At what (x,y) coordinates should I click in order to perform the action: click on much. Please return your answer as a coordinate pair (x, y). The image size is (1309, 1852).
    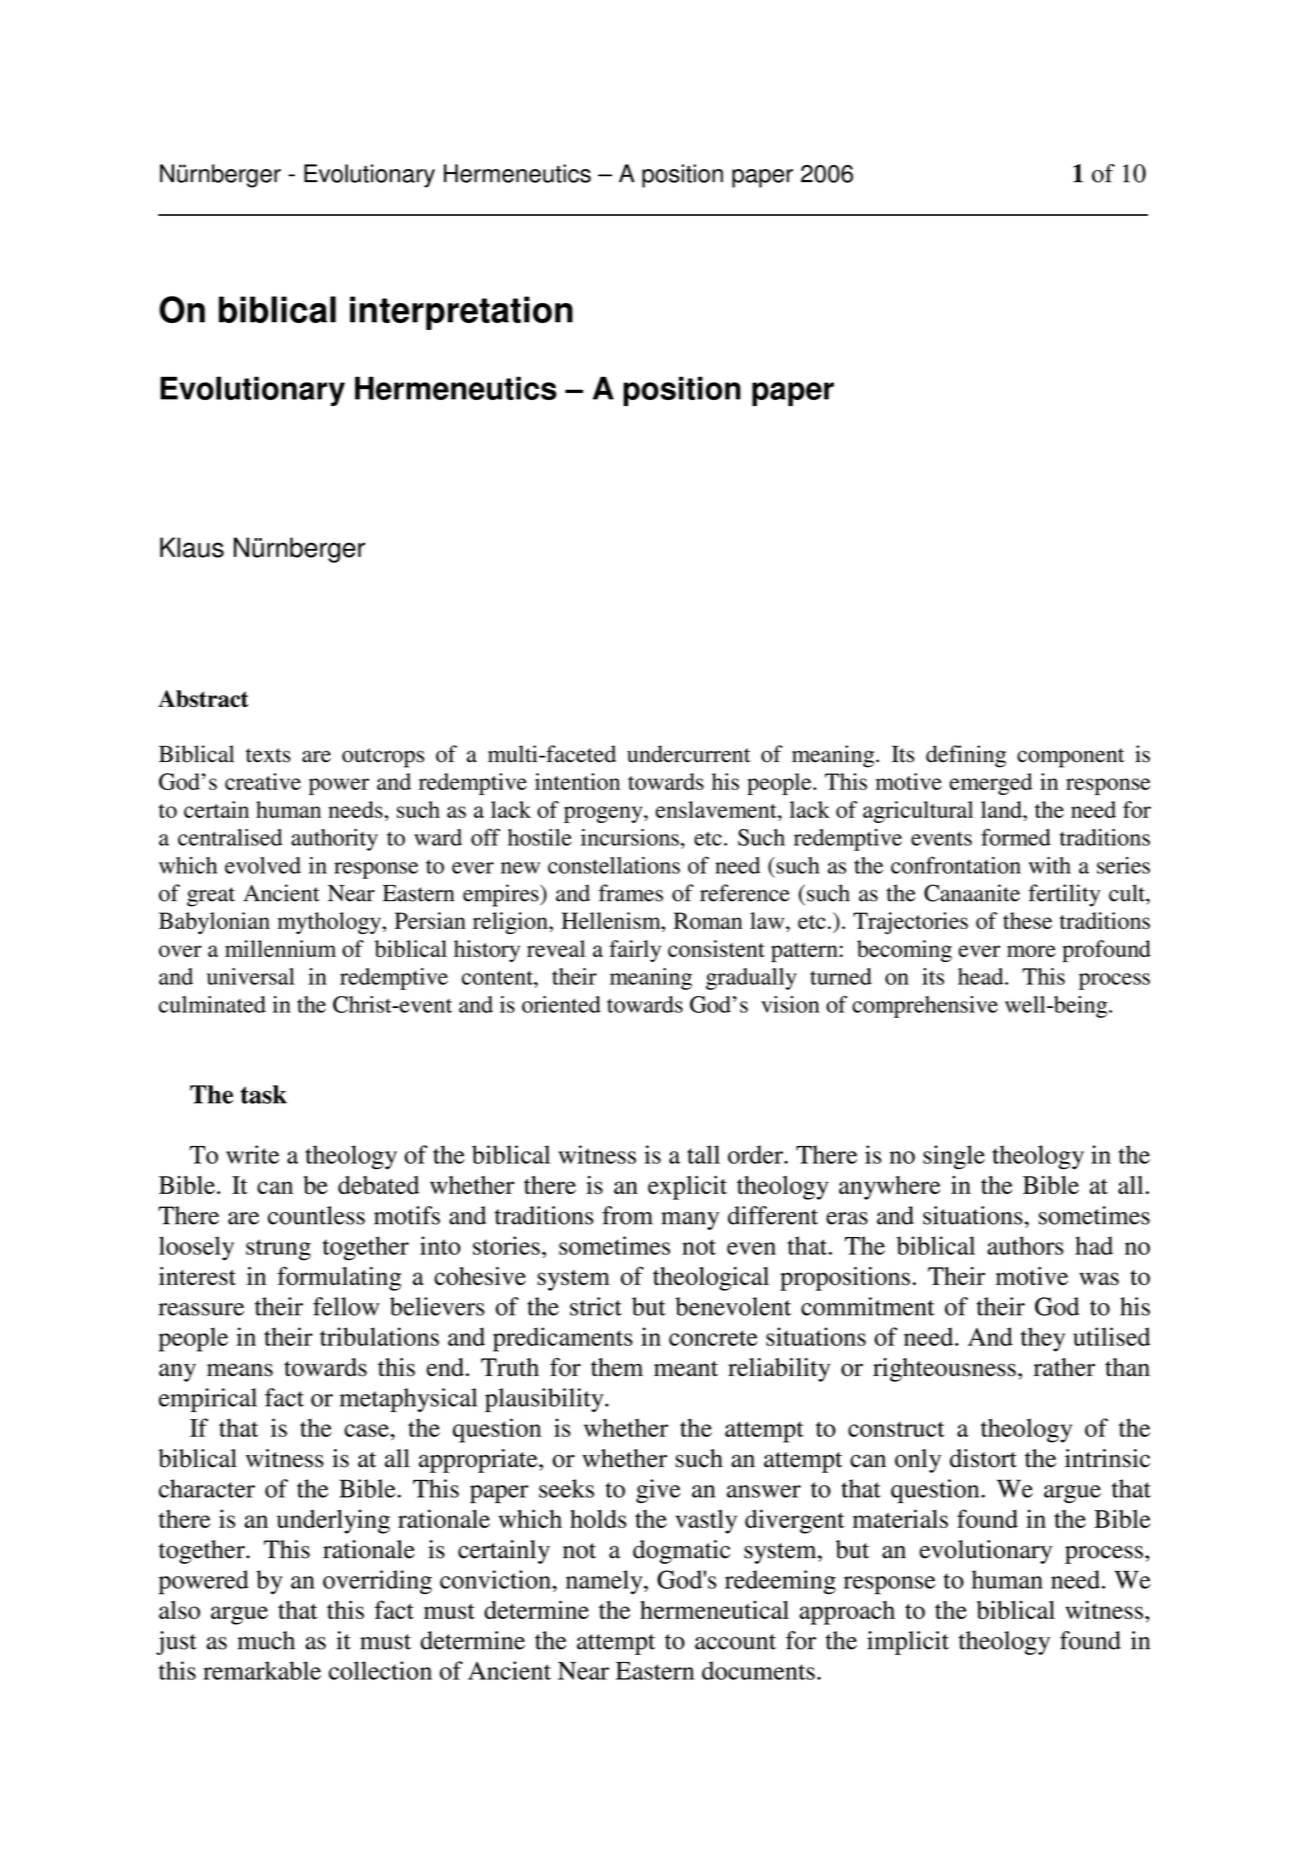
    Looking at the image, I should click on (266, 1640).
